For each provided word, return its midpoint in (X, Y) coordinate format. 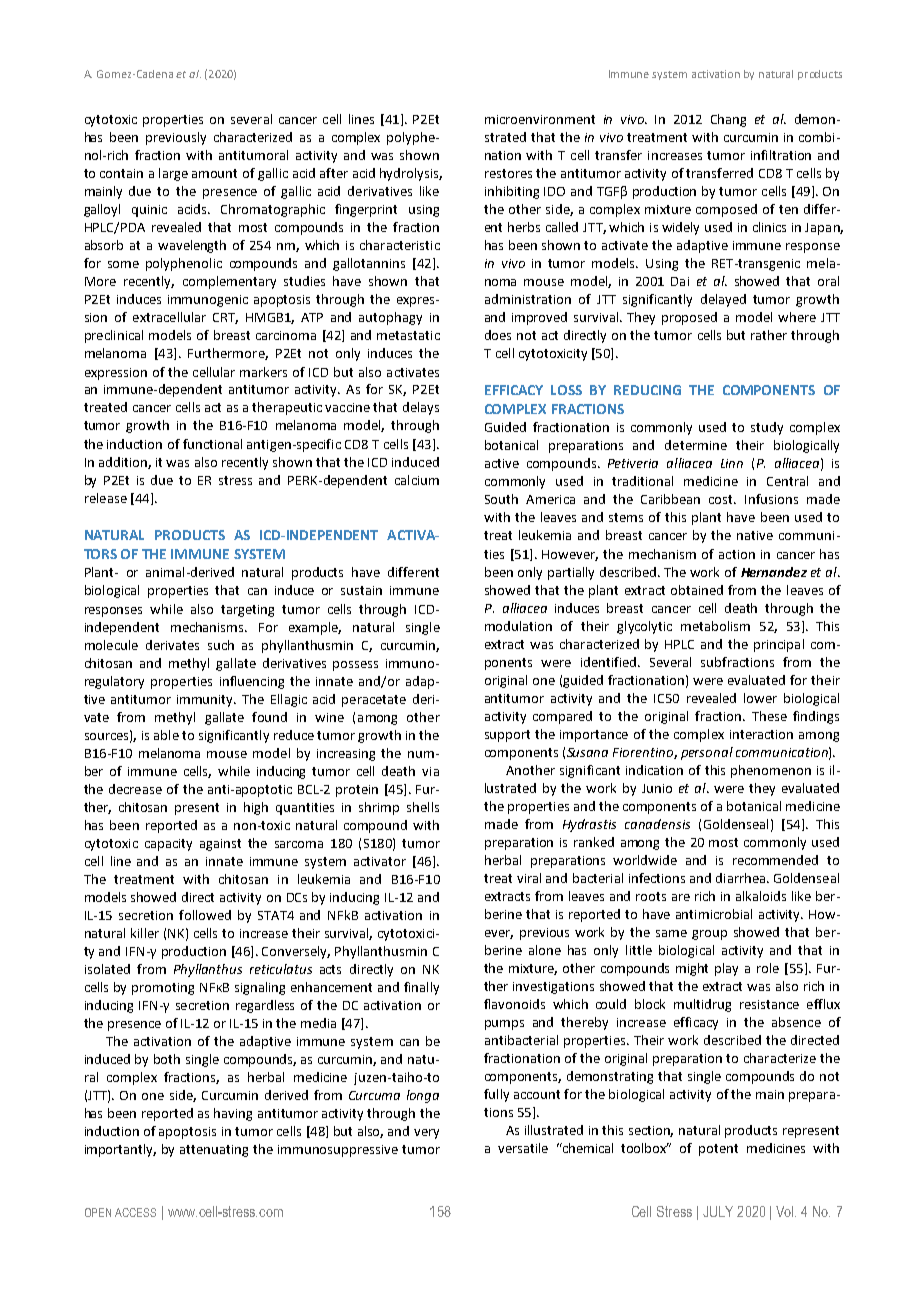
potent (718, 1150)
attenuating (214, 1151)
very (426, 1134)
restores (508, 173)
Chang (728, 120)
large (173, 174)
